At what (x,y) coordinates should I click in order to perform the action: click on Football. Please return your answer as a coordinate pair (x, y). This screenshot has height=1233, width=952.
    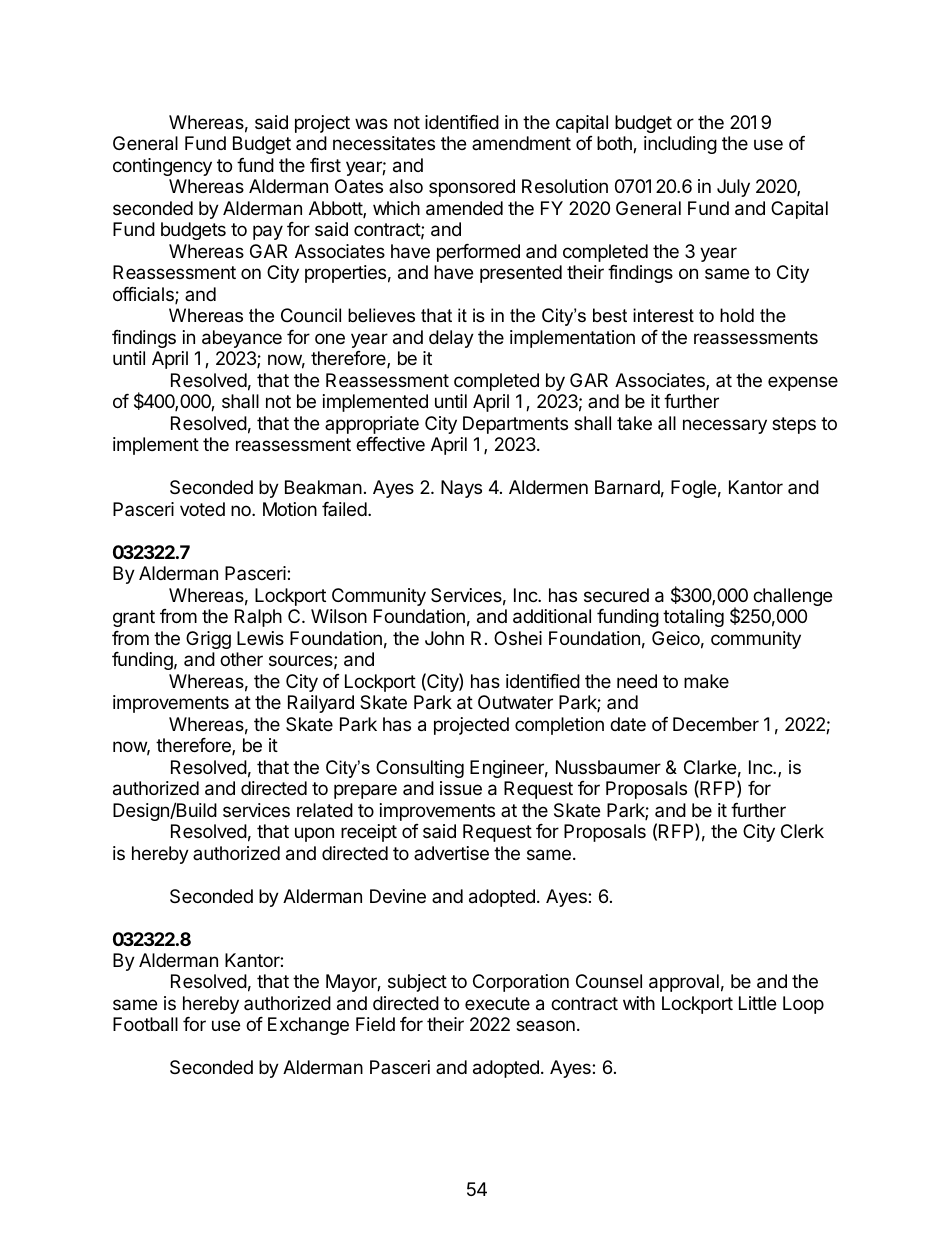
    Looking at the image, I should click on (145, 1024).
